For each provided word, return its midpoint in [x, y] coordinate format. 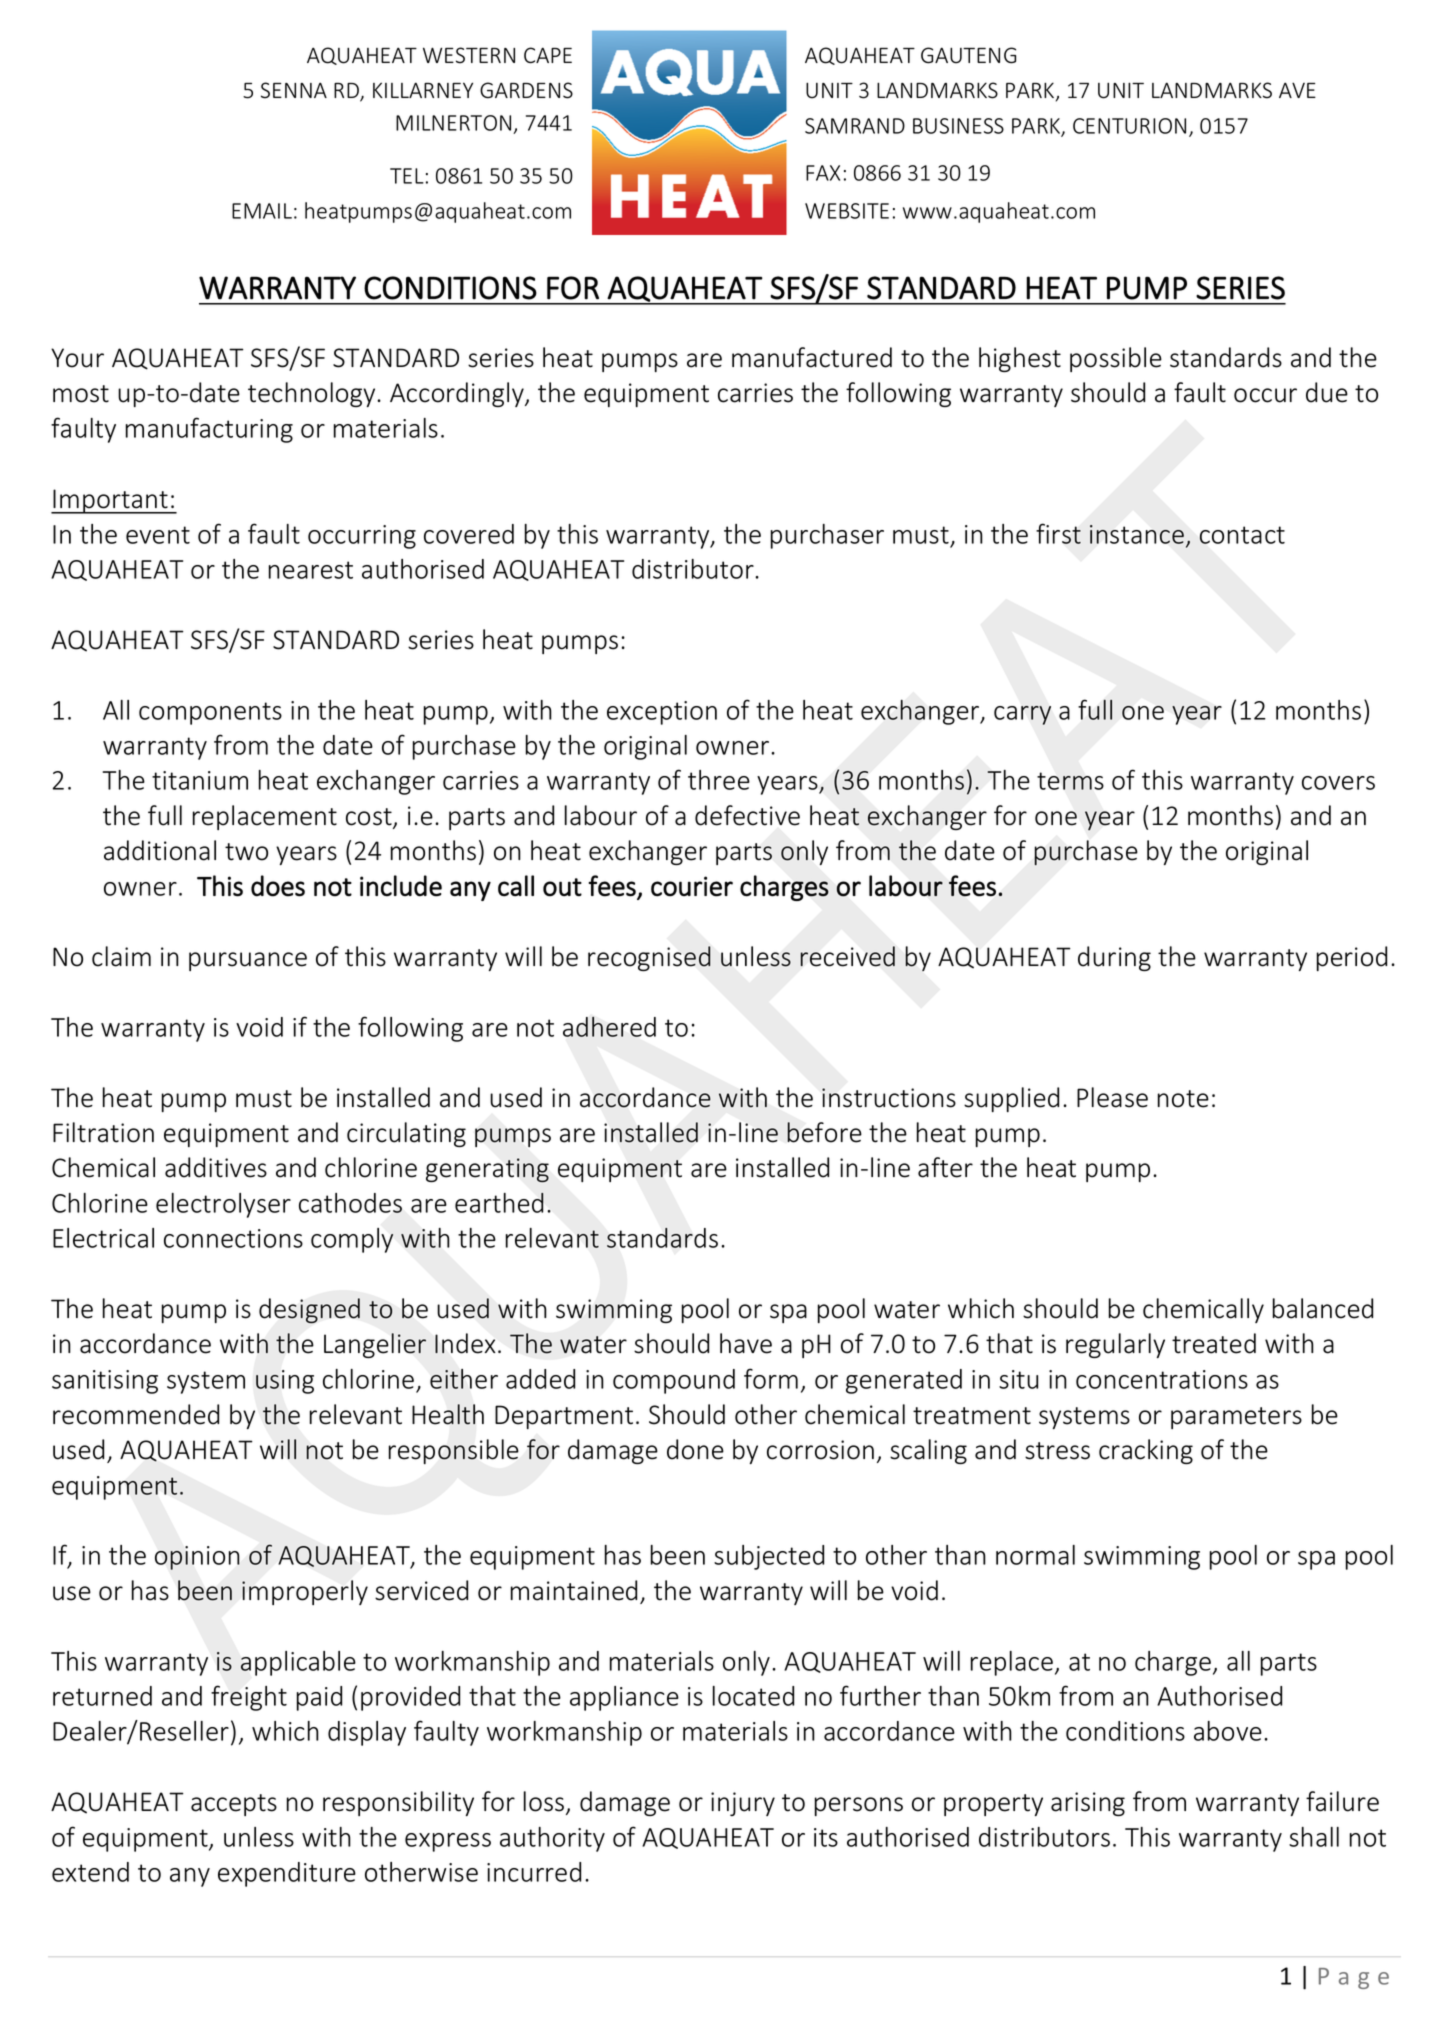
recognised [649, 958]
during [1114, 958]
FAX [823, 173]
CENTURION [1129, 126]
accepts [234, 1805]
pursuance [248, 961]
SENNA [294, 90]
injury [743, 1804]
